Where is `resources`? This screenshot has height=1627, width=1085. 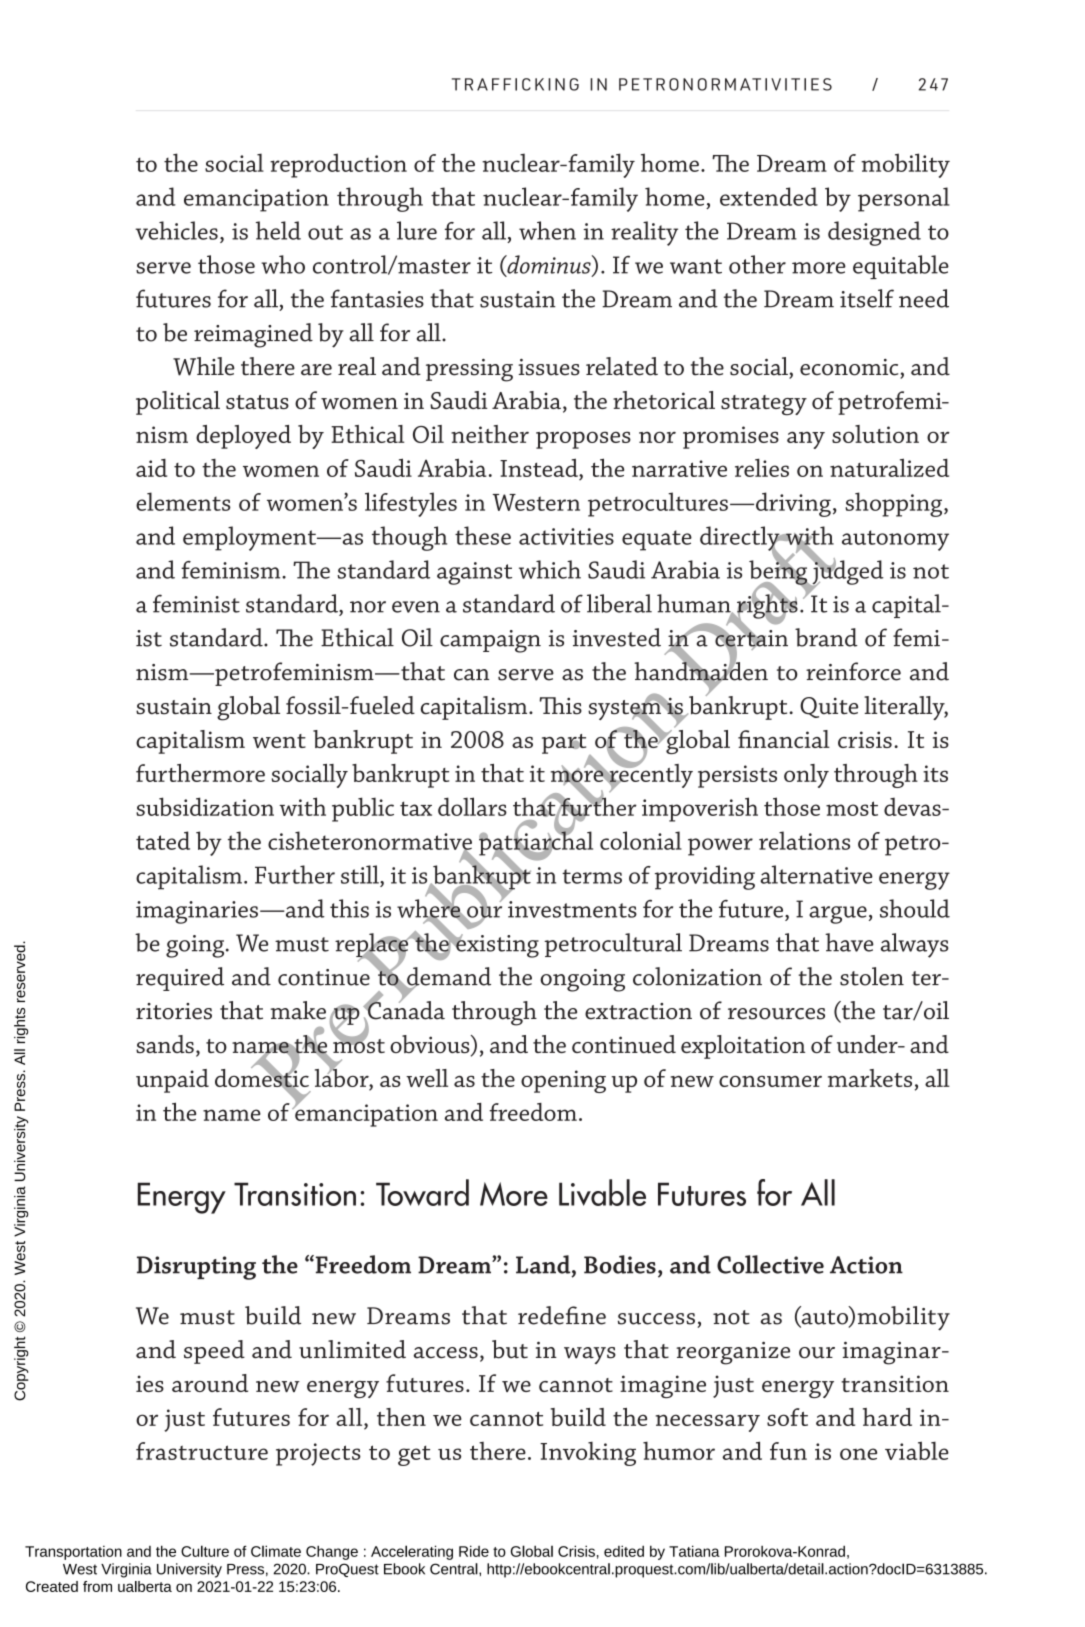 resources is located at coordinates (776, 1014).
